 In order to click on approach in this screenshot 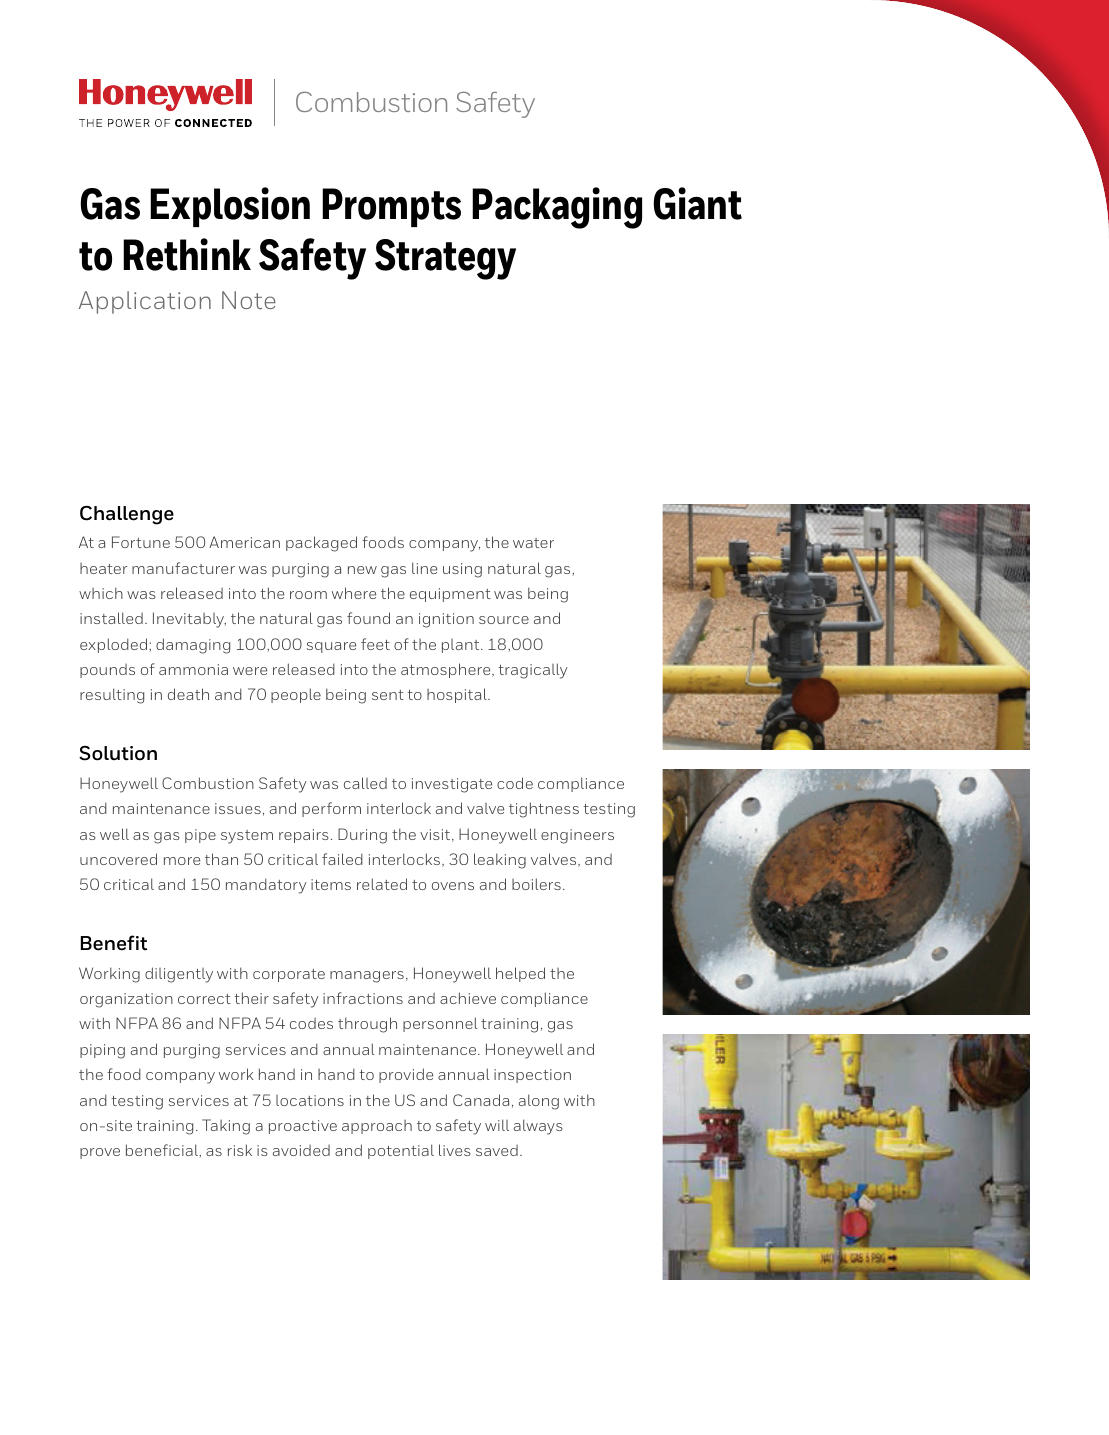, I will do `click(377, 1127)`.
